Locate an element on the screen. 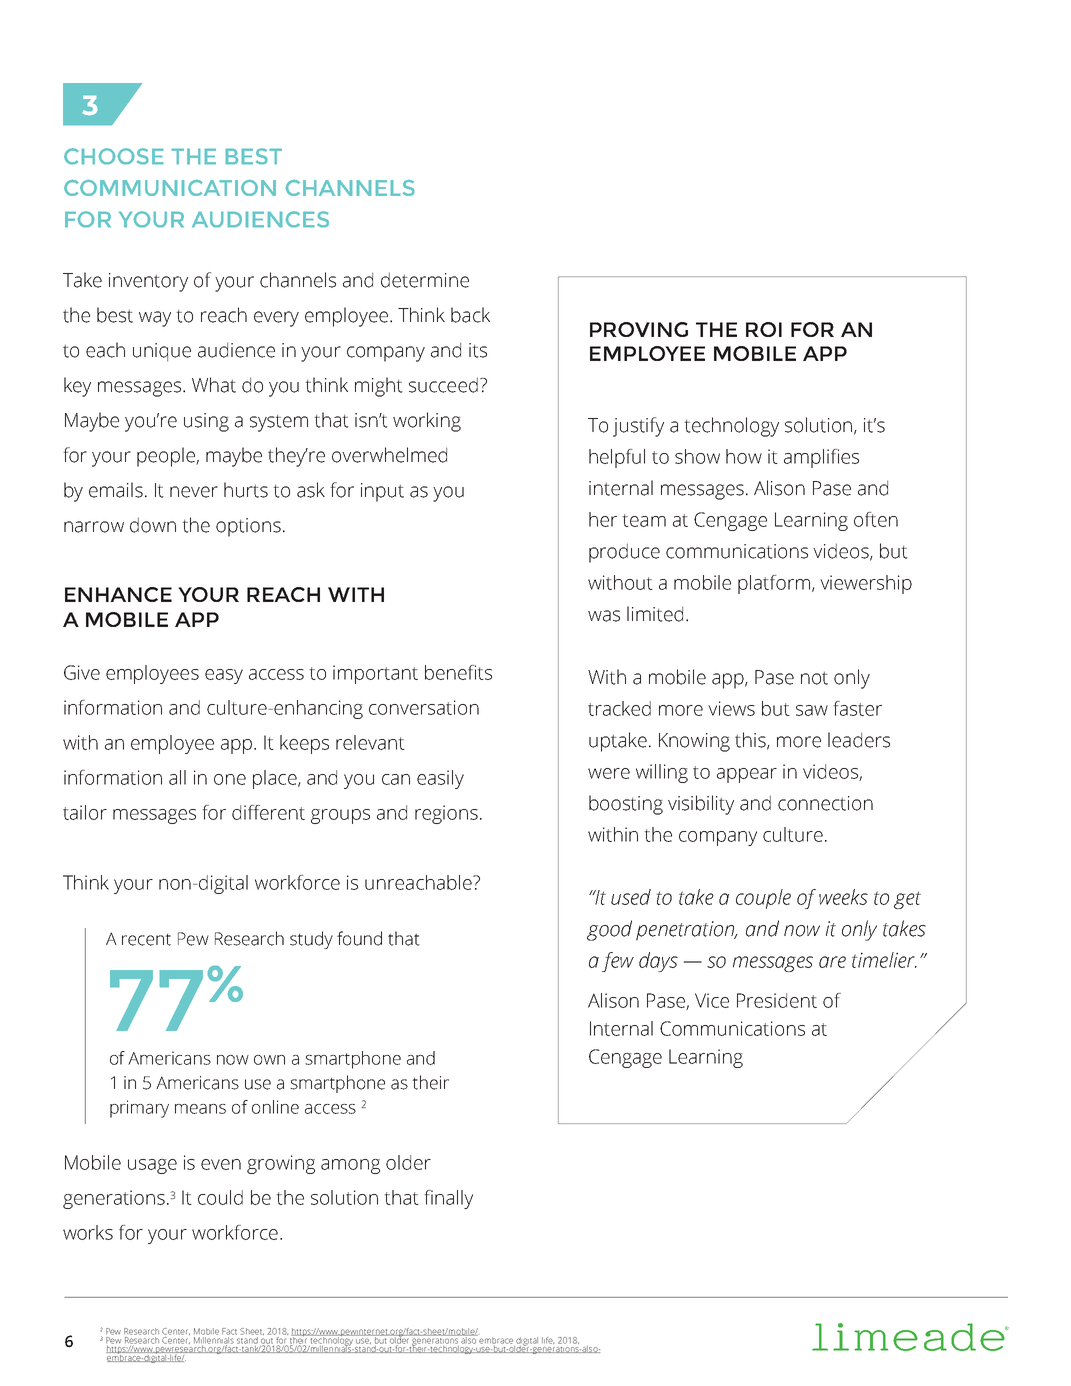 The width and height of the screenshot is (1071, 1386). ROI is located at coordinates (764, 329).
